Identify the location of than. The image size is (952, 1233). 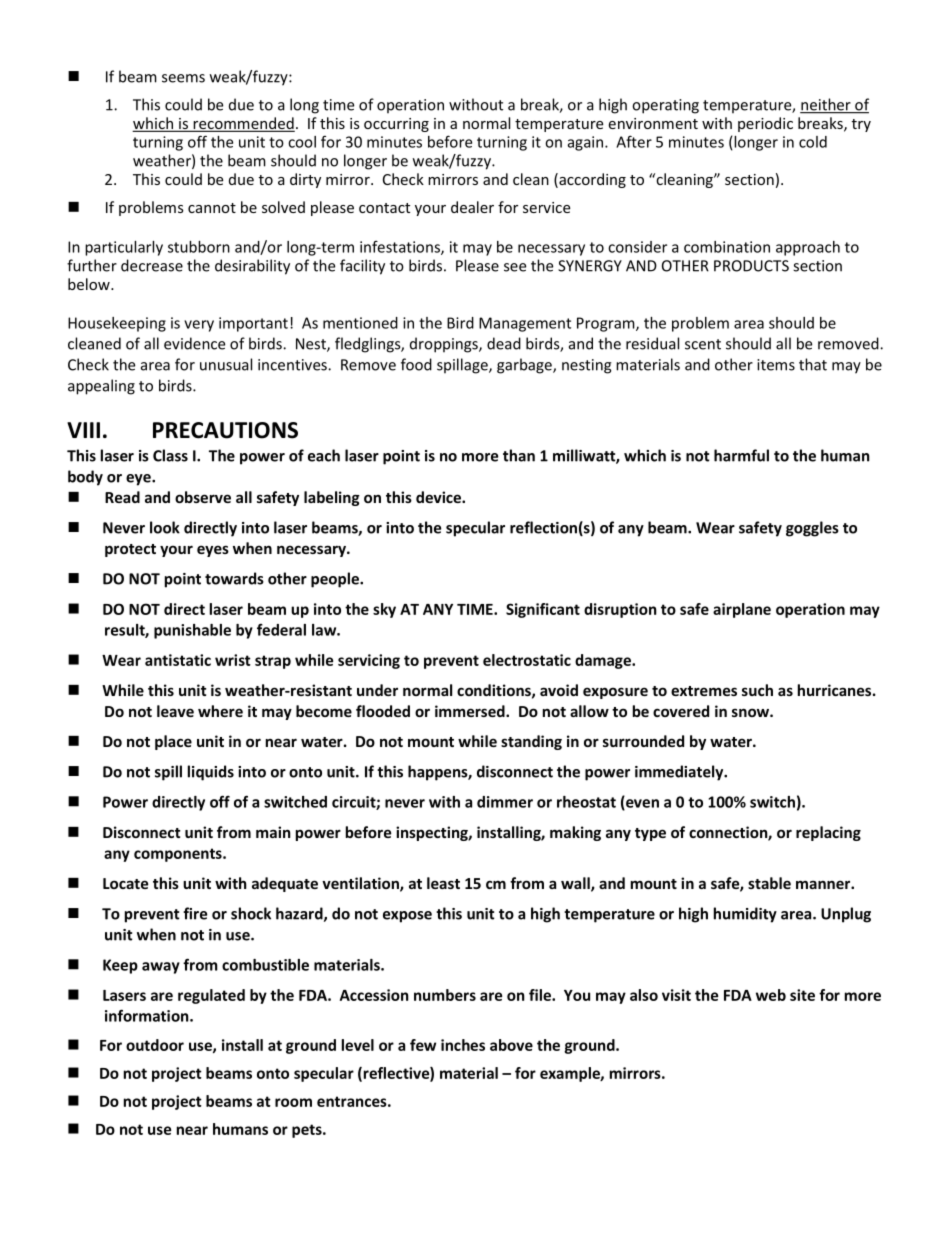
(519, 455).
